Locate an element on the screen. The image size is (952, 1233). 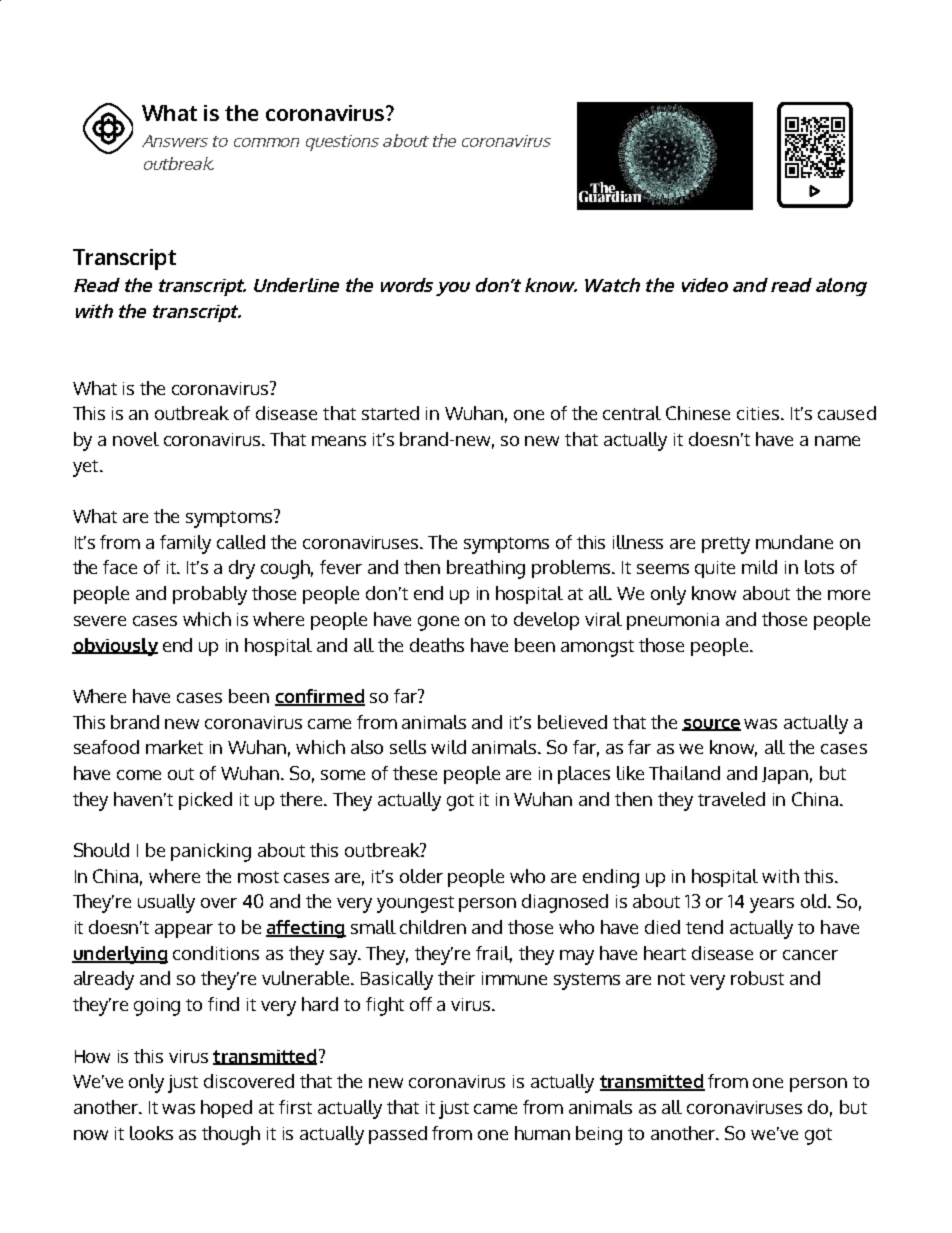
being is located at coordinates (599, 1135).
